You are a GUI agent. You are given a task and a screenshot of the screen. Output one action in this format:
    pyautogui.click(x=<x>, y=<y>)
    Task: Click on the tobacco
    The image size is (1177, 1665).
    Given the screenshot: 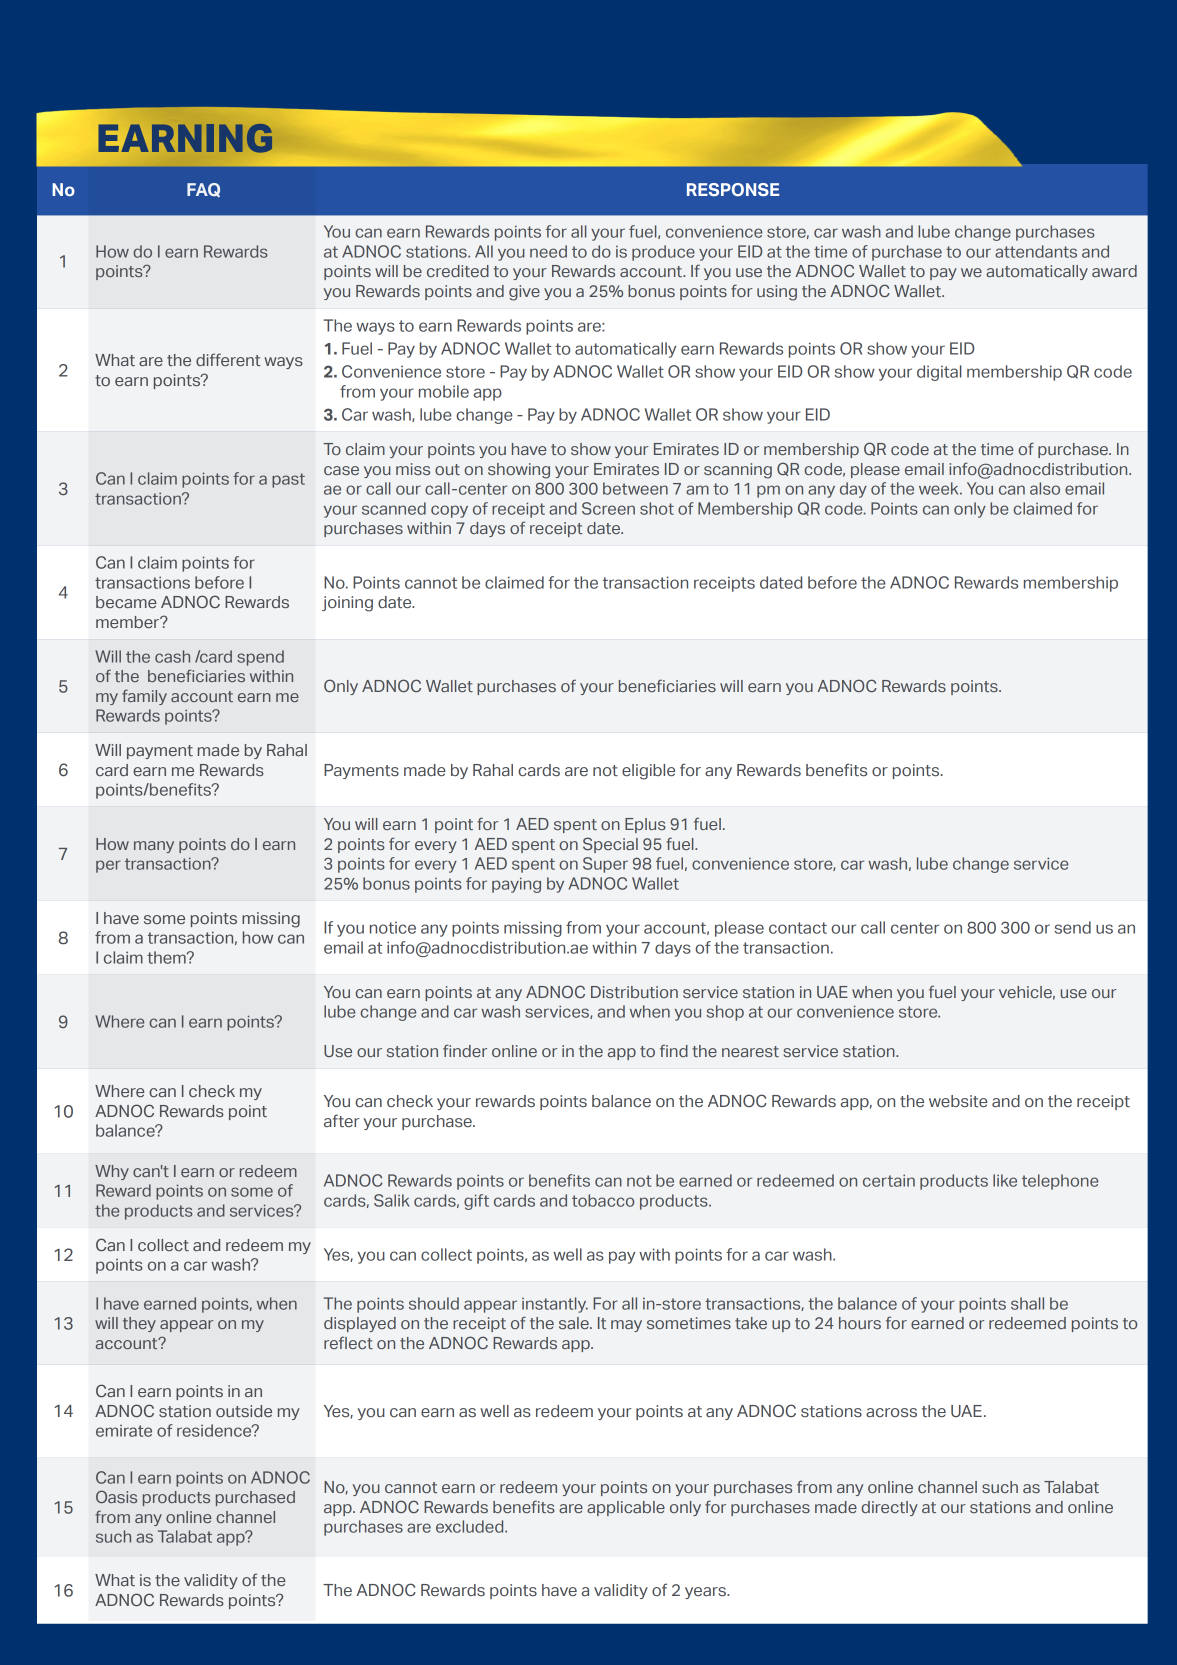 What is the action you would take?
    pyautogui.click(x=603, y=1200)
